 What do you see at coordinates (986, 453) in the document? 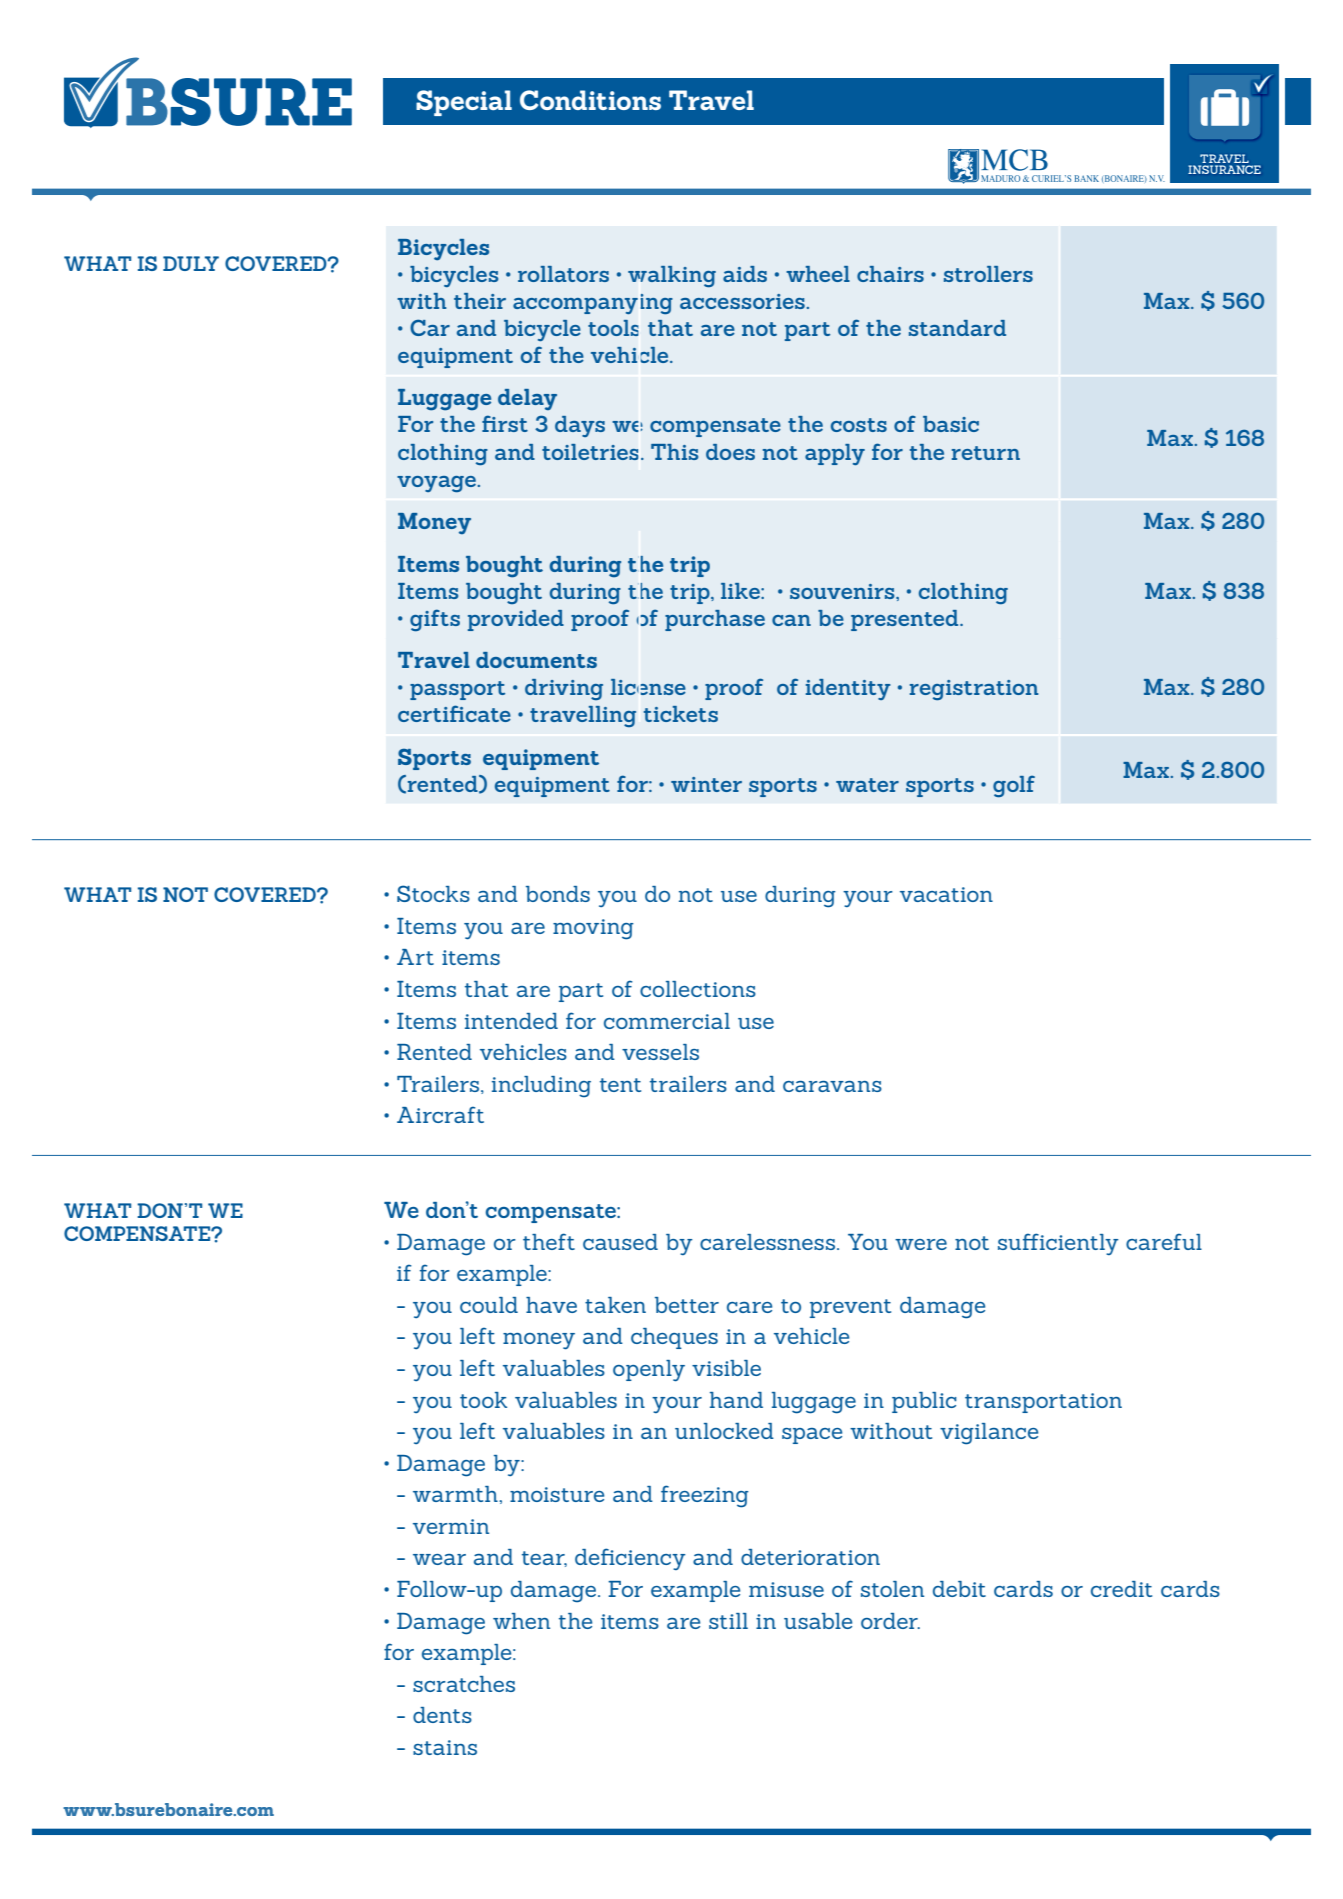
I see `return` at bounding box center [986, 453].
